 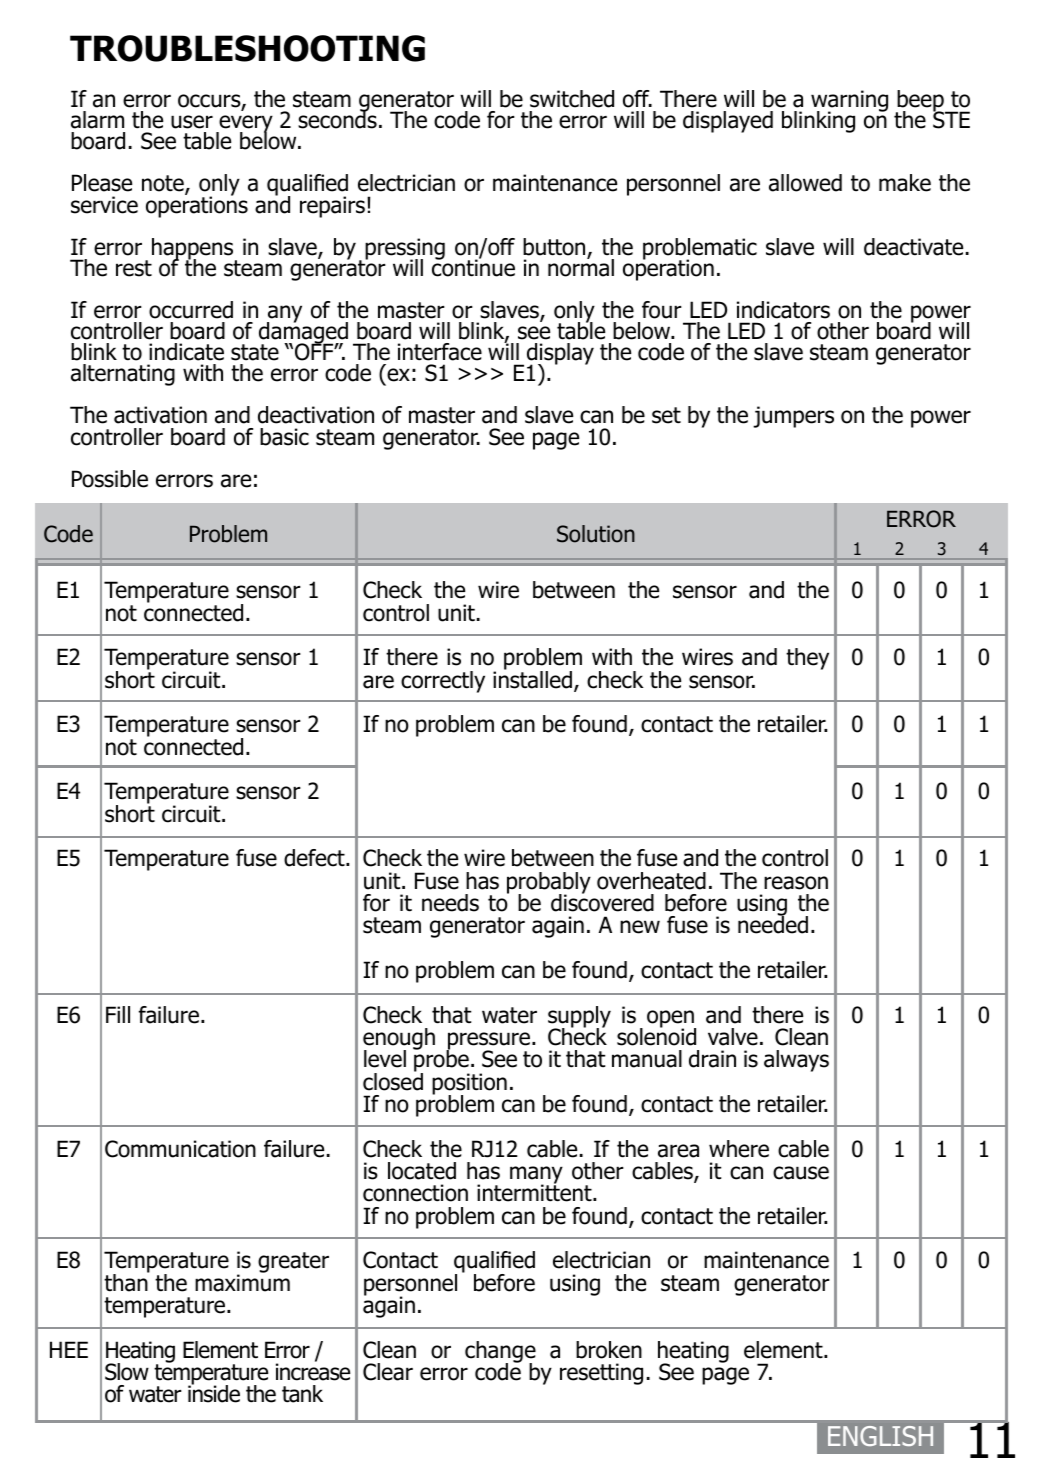 I want to click on inside, so click(x=214, y=1393).
